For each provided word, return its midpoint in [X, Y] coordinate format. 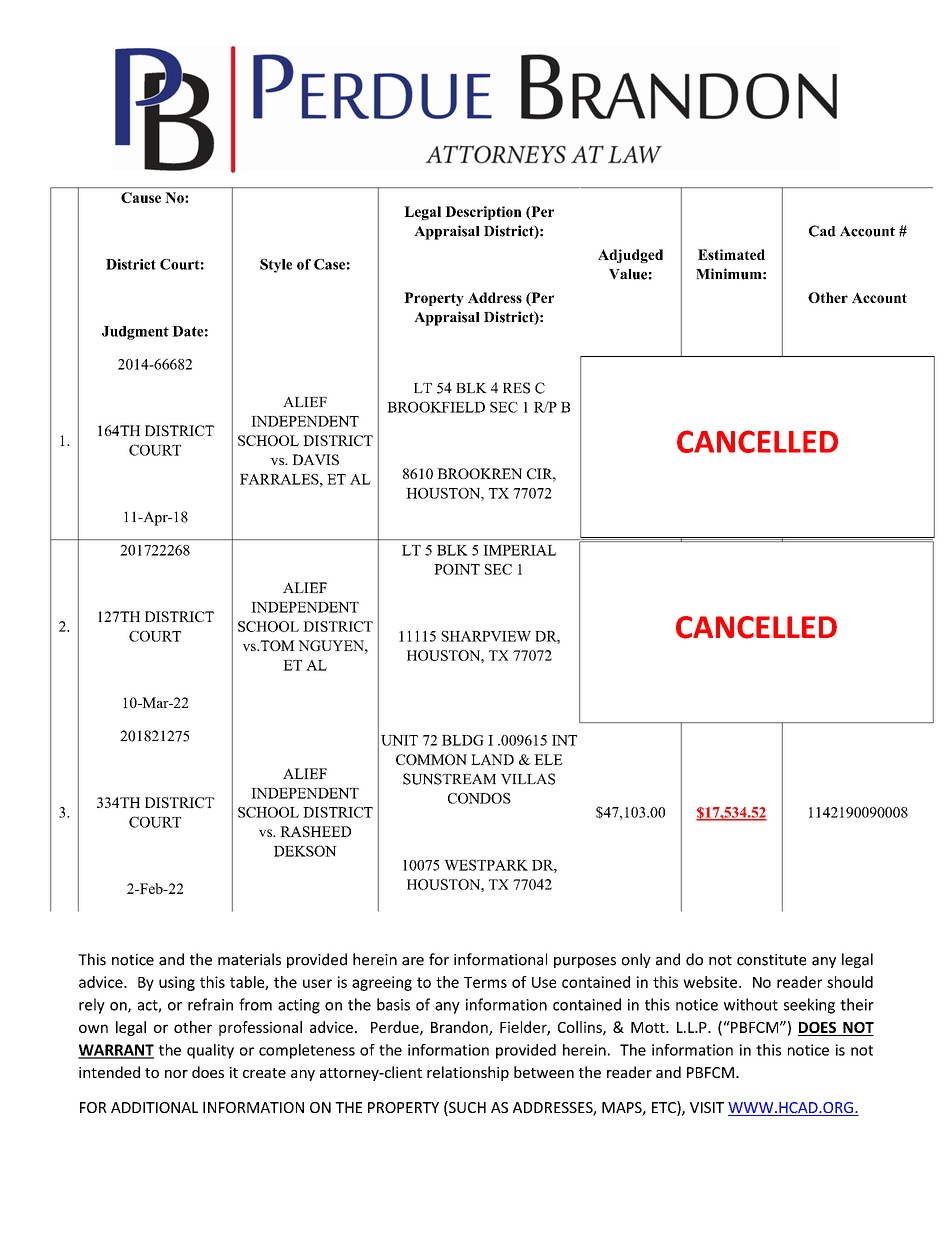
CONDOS [479, 798]
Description [483, 213]
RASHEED [315, 831]
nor [176, 1074]
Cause [141, 197]
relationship [468, 1073]
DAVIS [315, 459]
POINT [457, 569]
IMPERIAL [519, 550]
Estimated [731, 254]
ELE [548, 759]
